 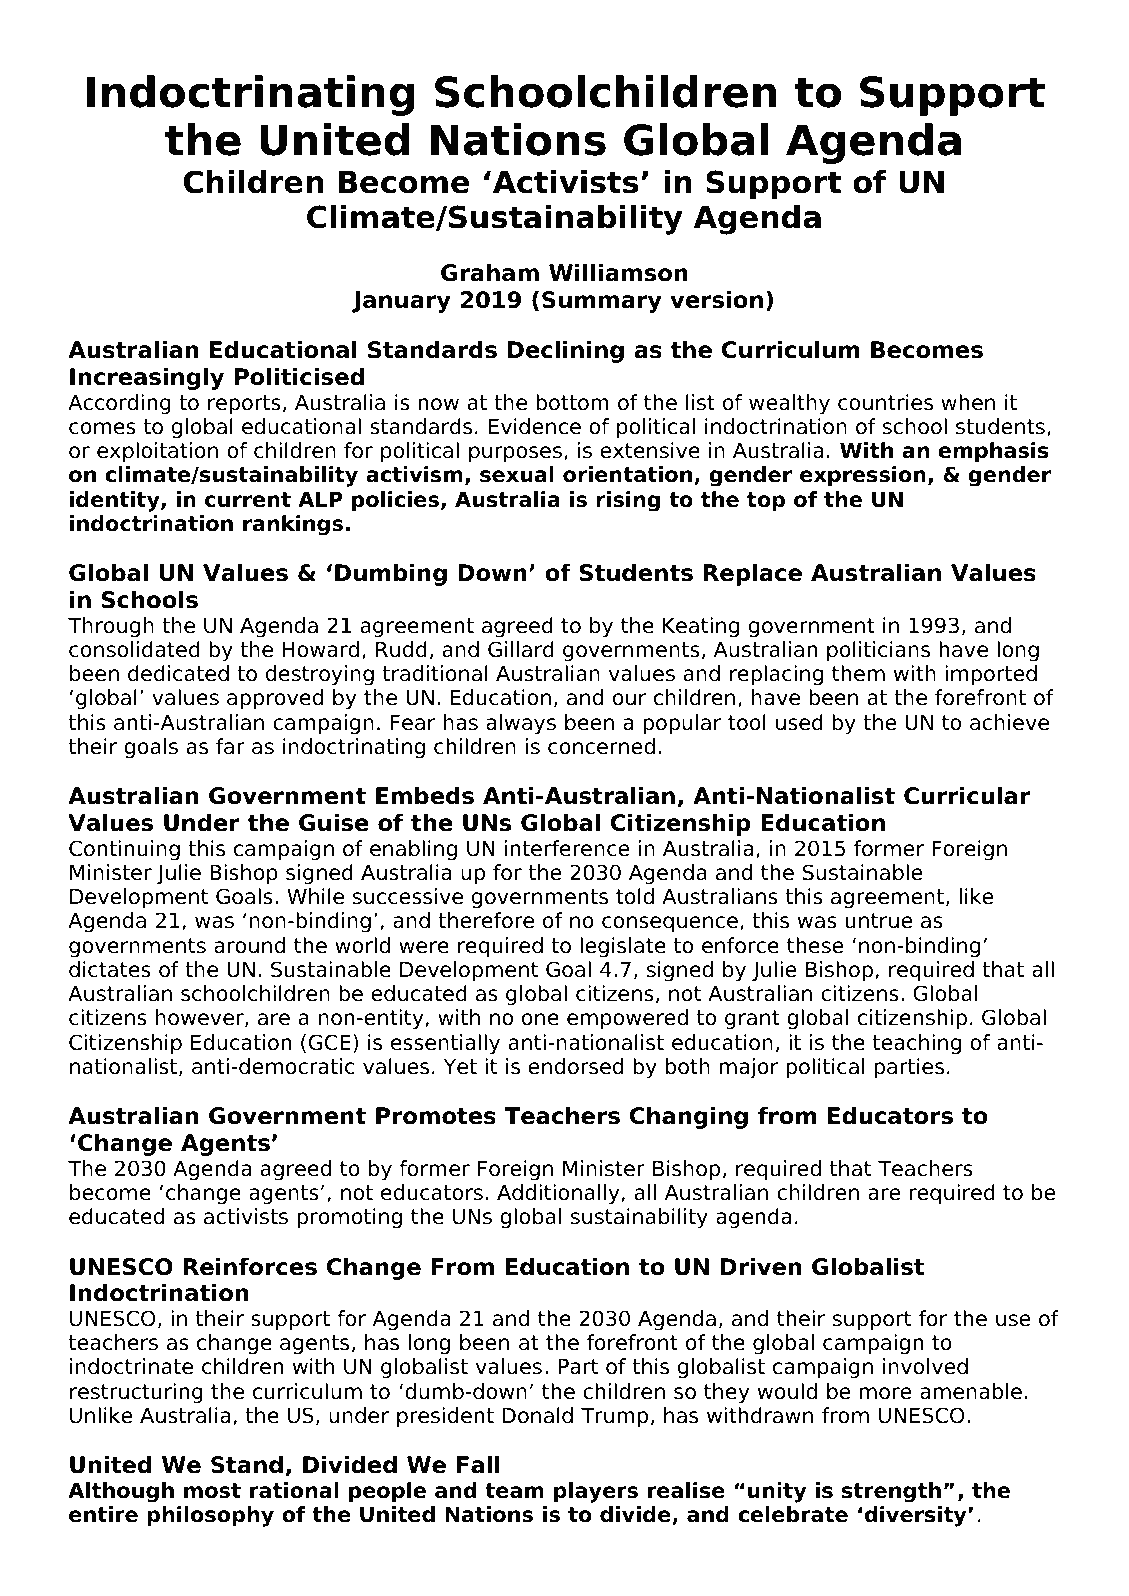 What do you see at coordinates (147, 378) in the screenshot?
I see `Increasingly` at bounding box center [147, 378].
